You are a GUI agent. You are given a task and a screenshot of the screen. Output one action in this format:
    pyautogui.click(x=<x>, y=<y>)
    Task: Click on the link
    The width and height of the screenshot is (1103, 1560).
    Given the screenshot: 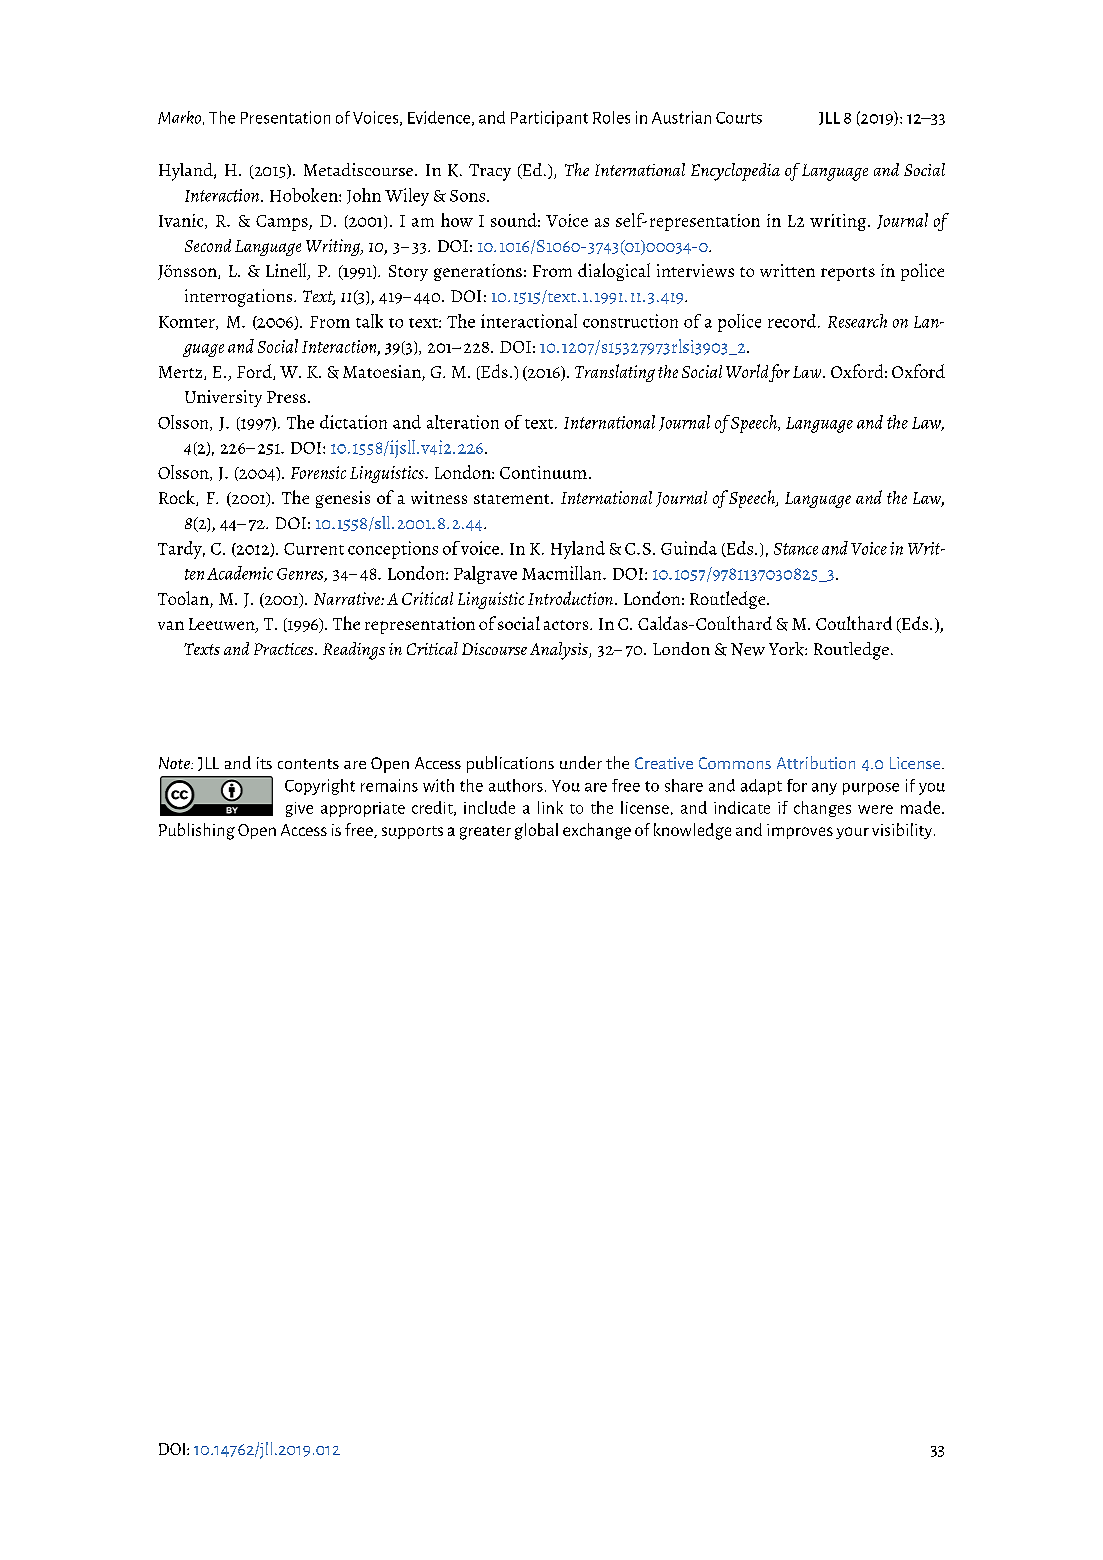 What is the action you would take?
    pyautogui.click(x=550, y=807)
